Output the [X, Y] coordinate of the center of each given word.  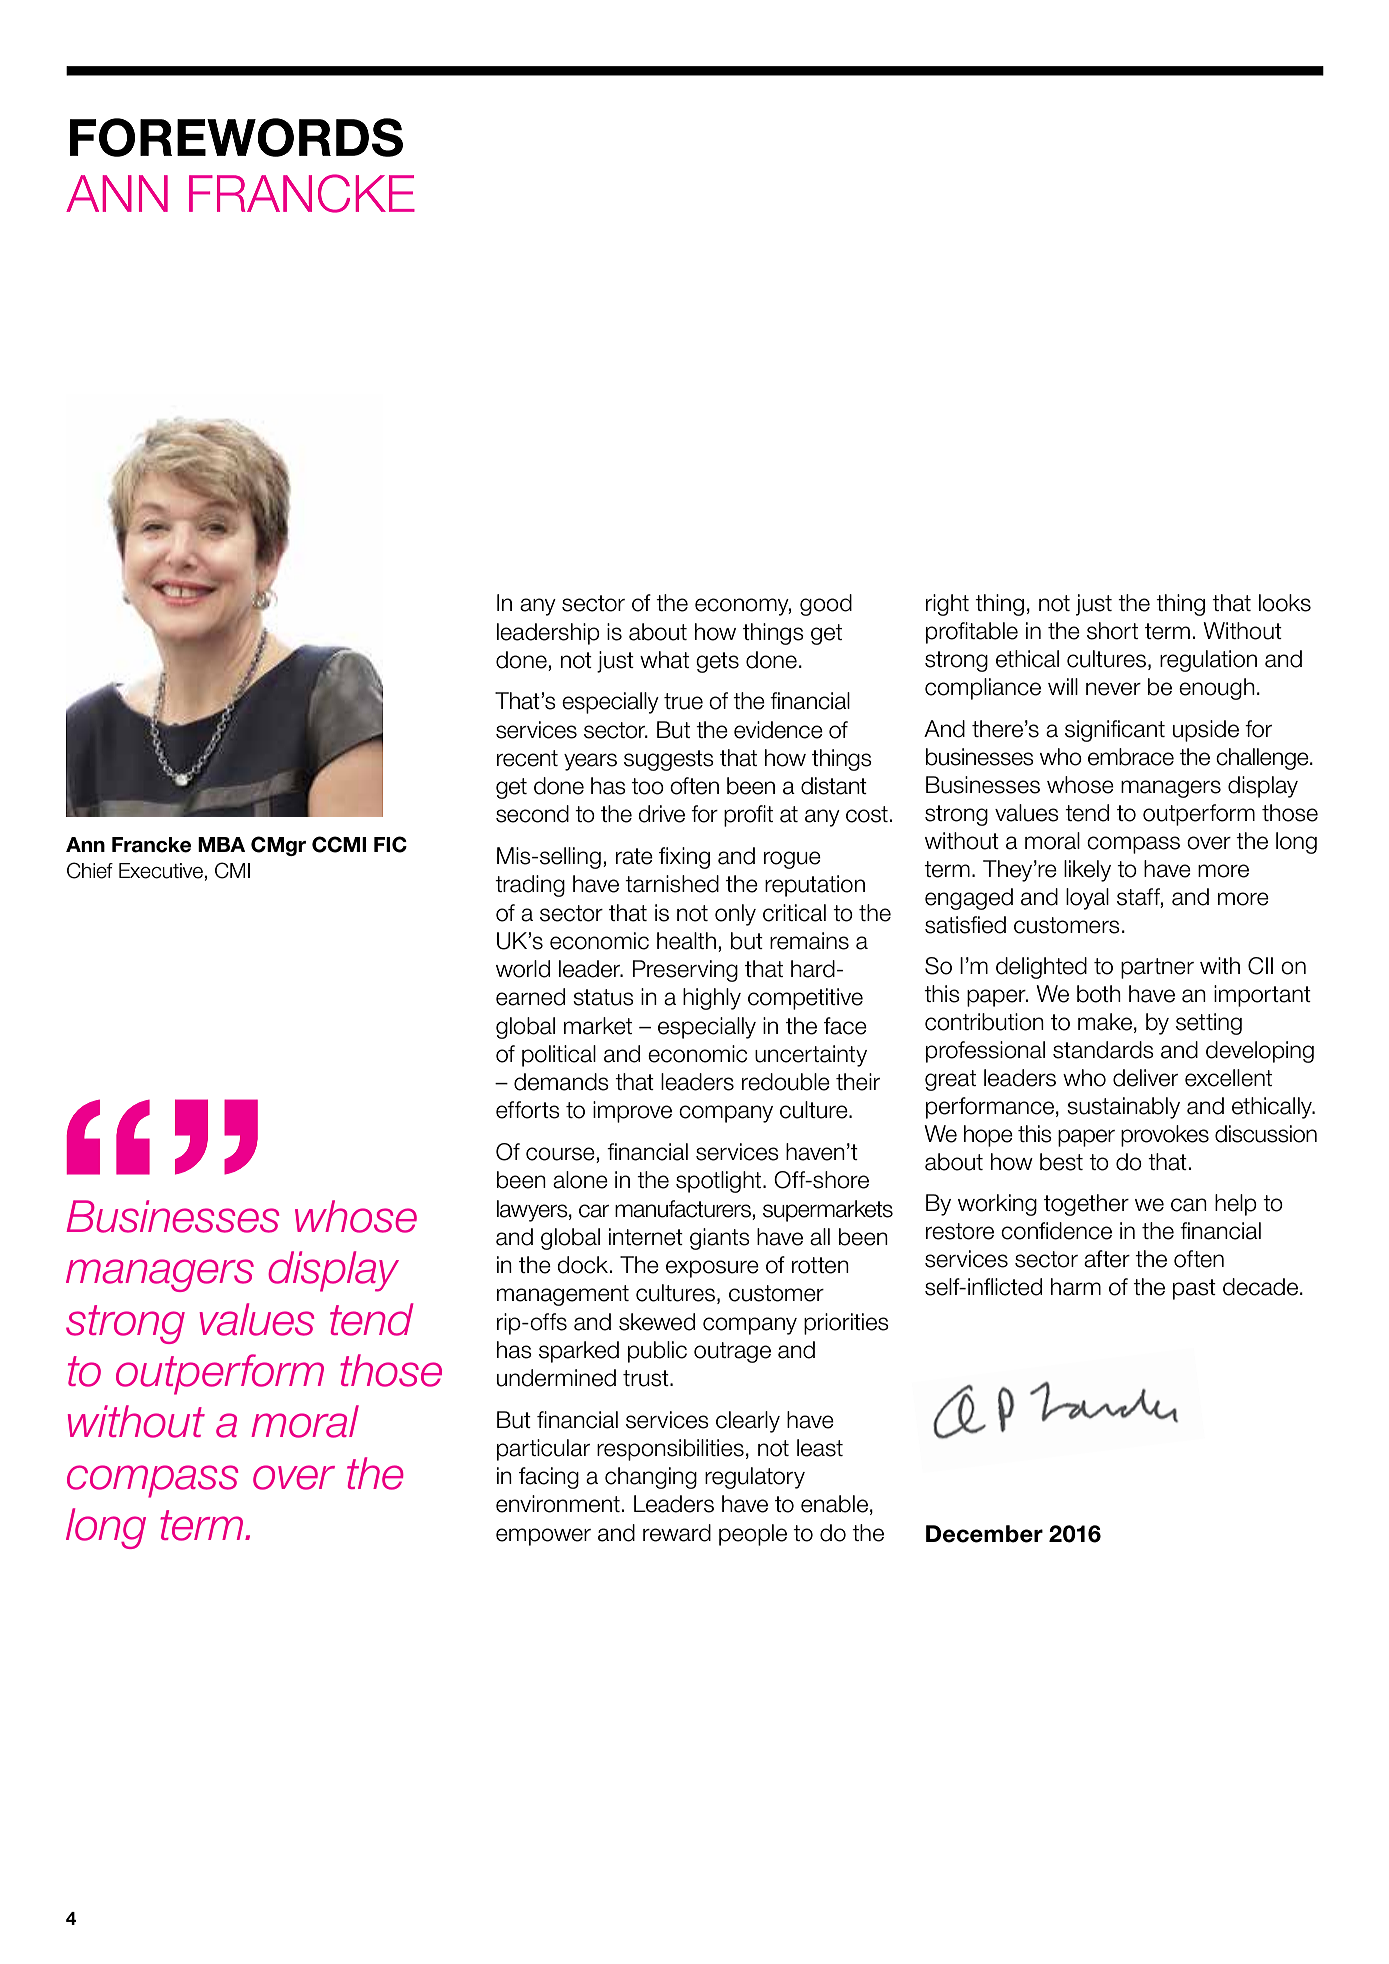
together [1086, 1205]
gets [717, 662]
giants [720, 1239]
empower [543, 1537]
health [686, 941]
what [664, 660]
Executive [161, 871]
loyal [1087, 899]
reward [677, 1533]
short [1112, 631]
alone [580, 1180]
